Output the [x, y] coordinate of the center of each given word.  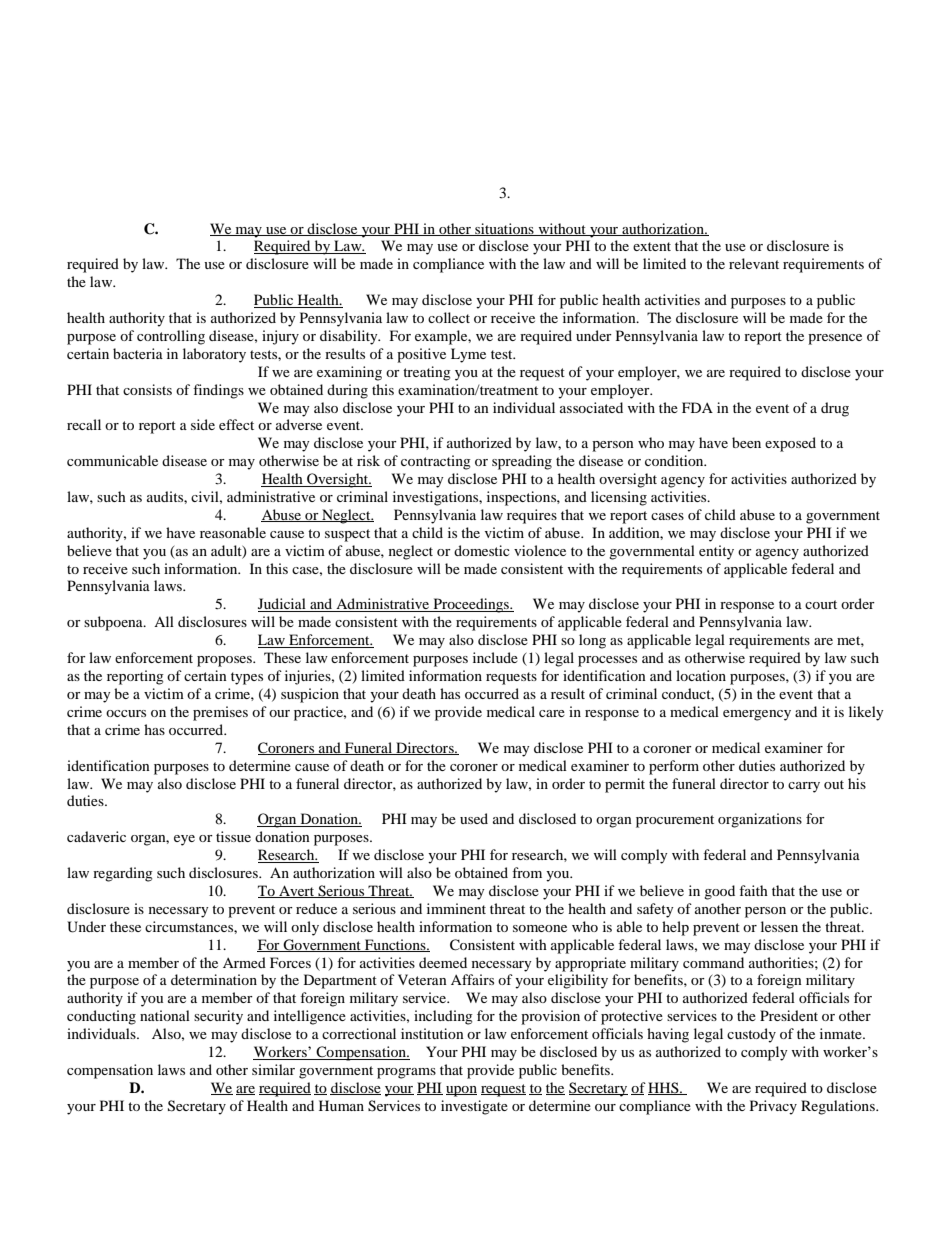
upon [461, 1091]
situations [504, 229]
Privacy [773, 1107]
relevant [754, 263]
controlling [171, 337]
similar [273, 1069]
